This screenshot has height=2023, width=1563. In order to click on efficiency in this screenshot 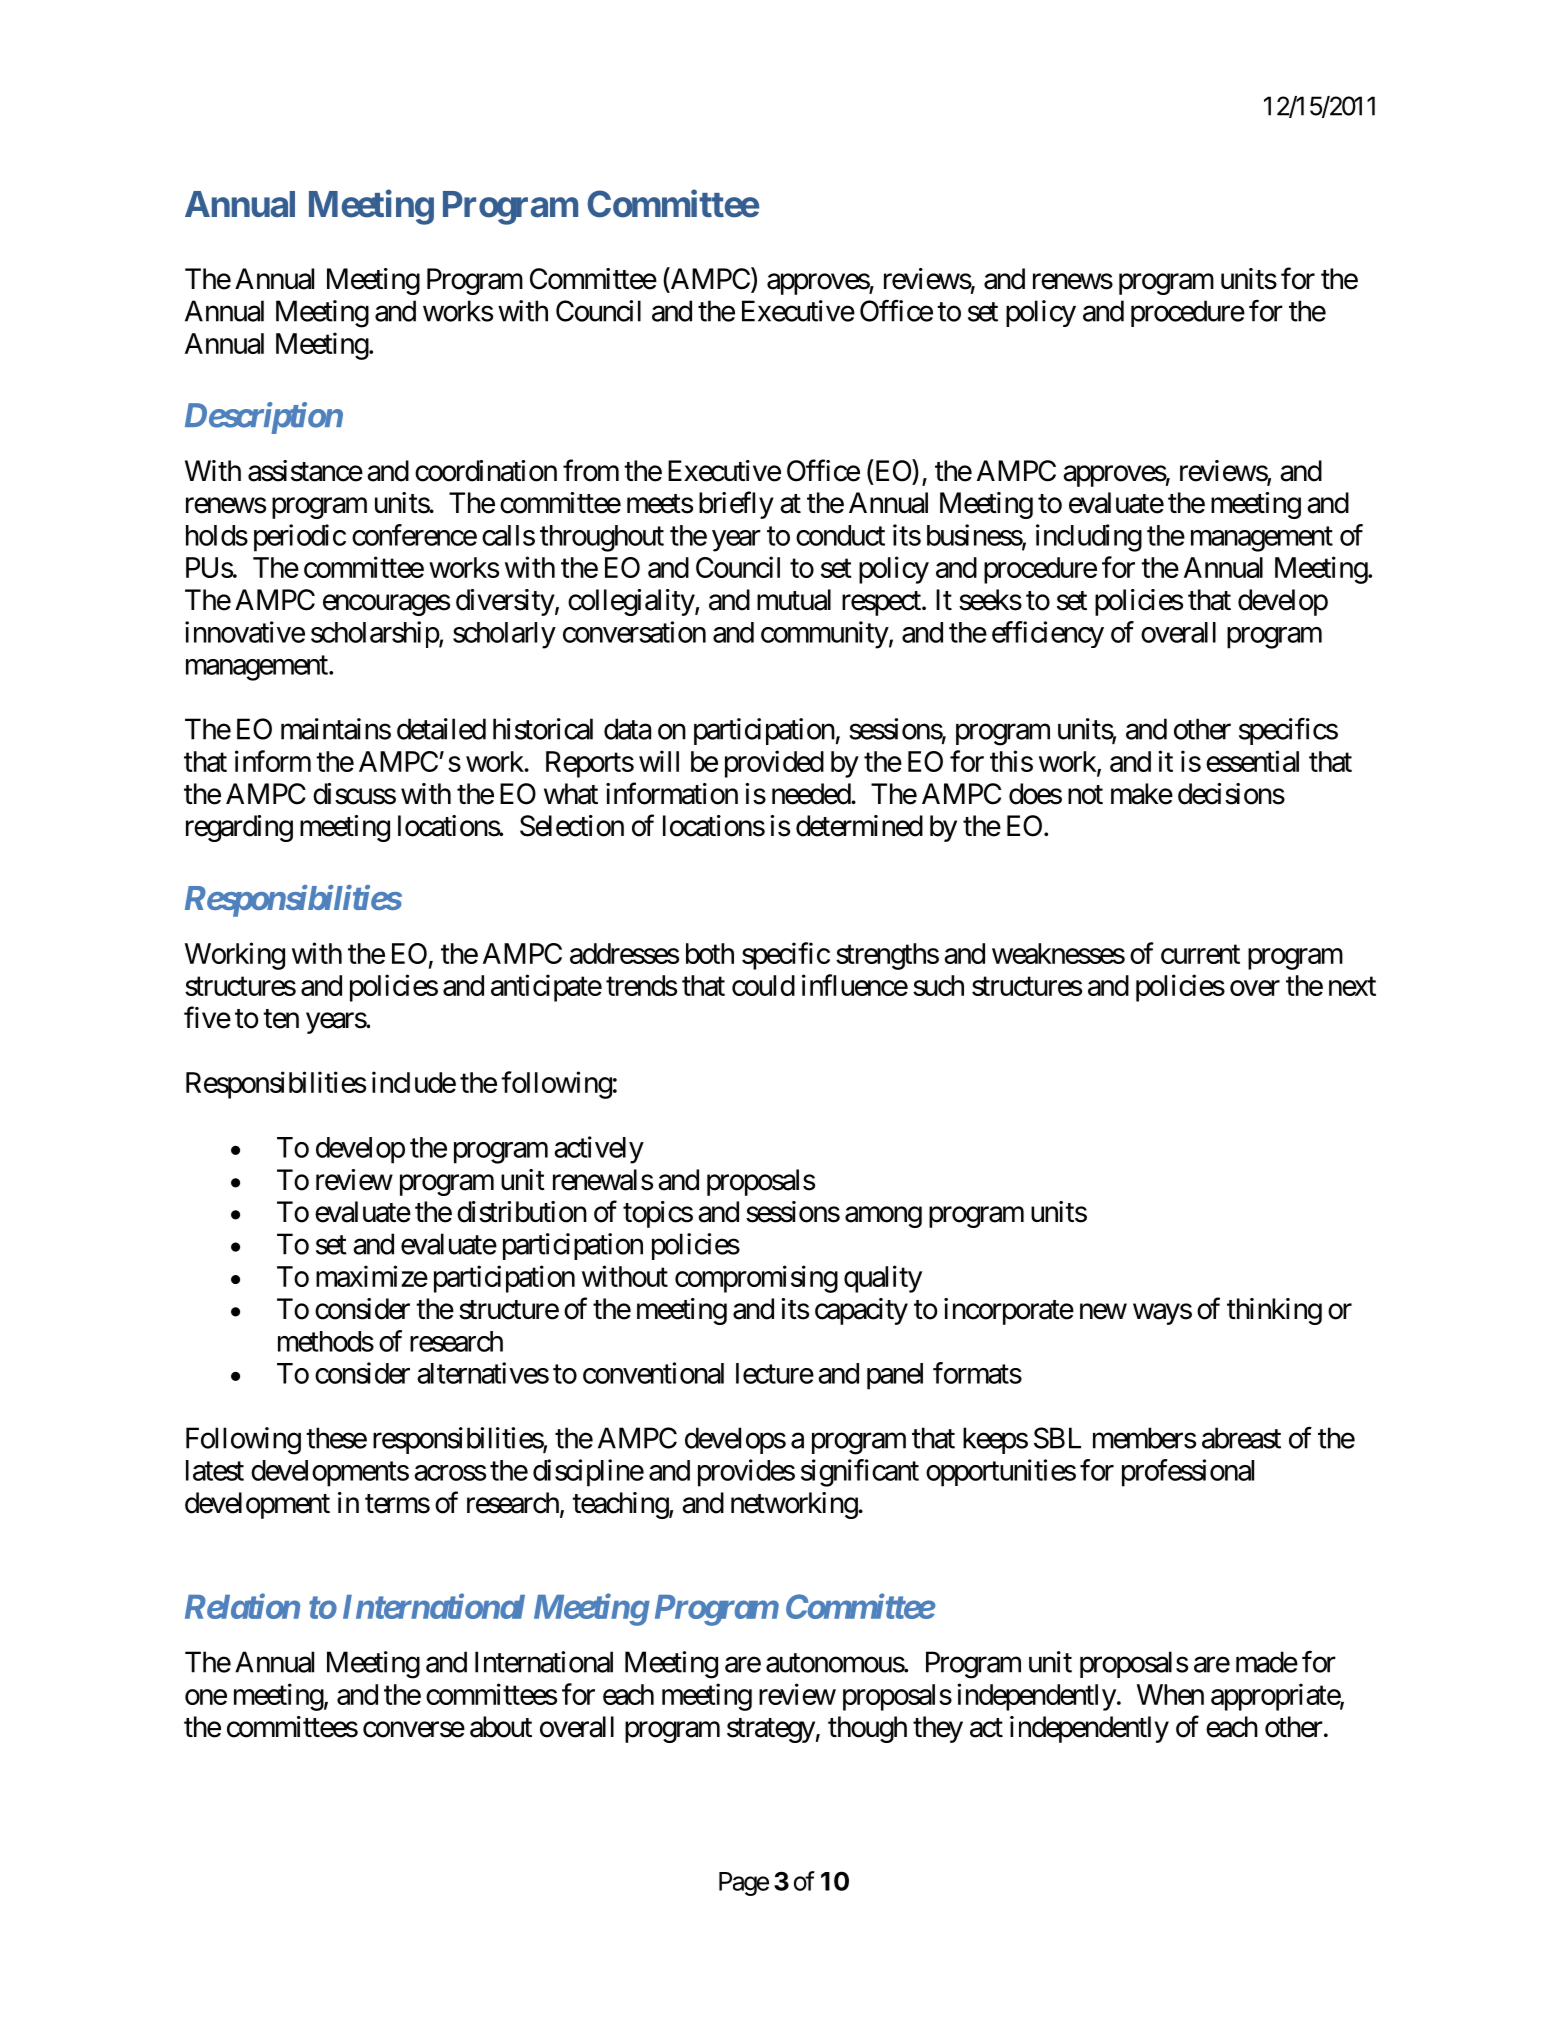, I will do `click(1048, 634)`.
